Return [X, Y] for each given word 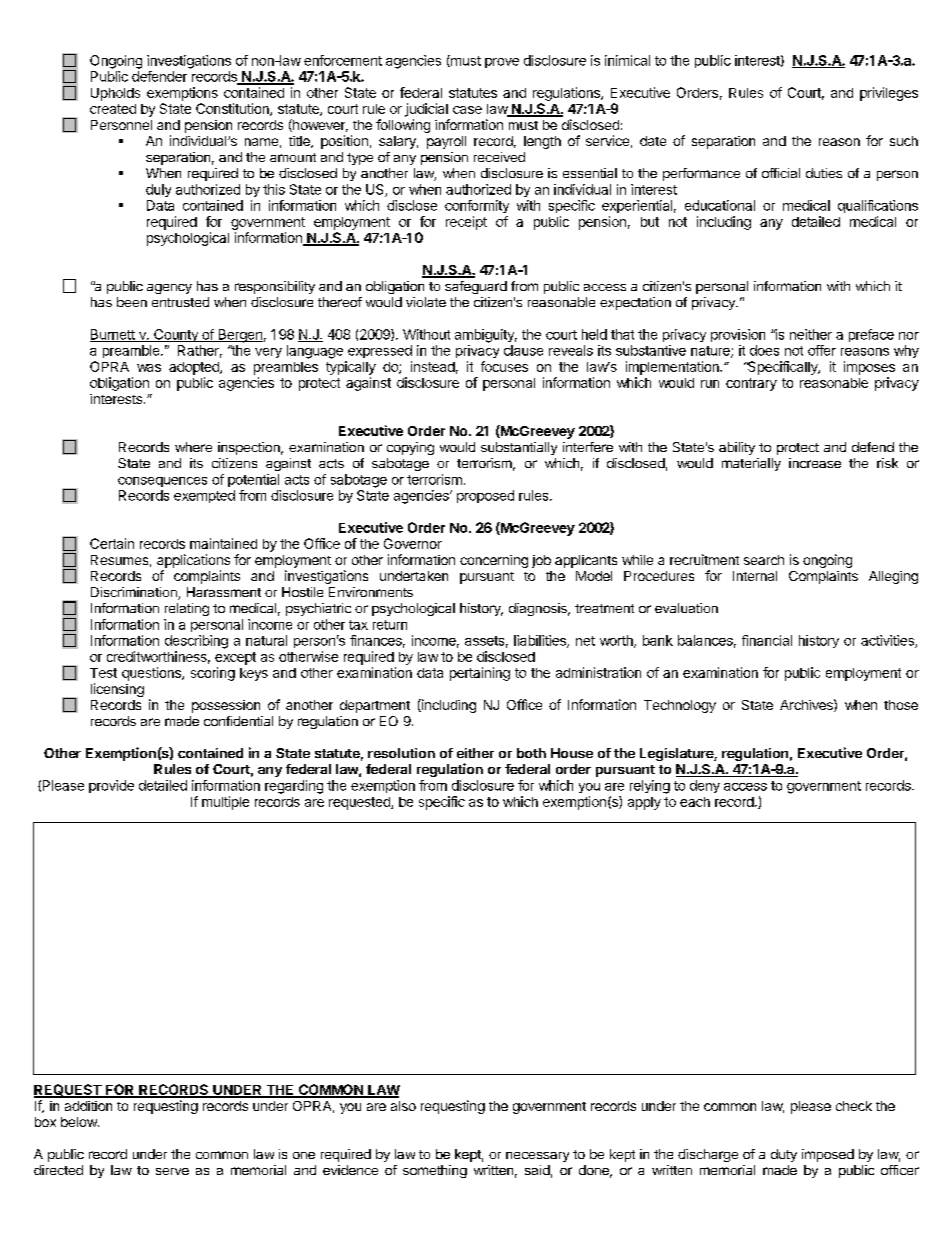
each [695, 802]
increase [815, 463]
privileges [889, 94]
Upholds [115, 94]
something [435, 1171]
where [193, 447]
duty [784, 1155]
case [467, 110]
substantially [519, 448]
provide [111, 786]
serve [172, 1171]
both [531, 753]
